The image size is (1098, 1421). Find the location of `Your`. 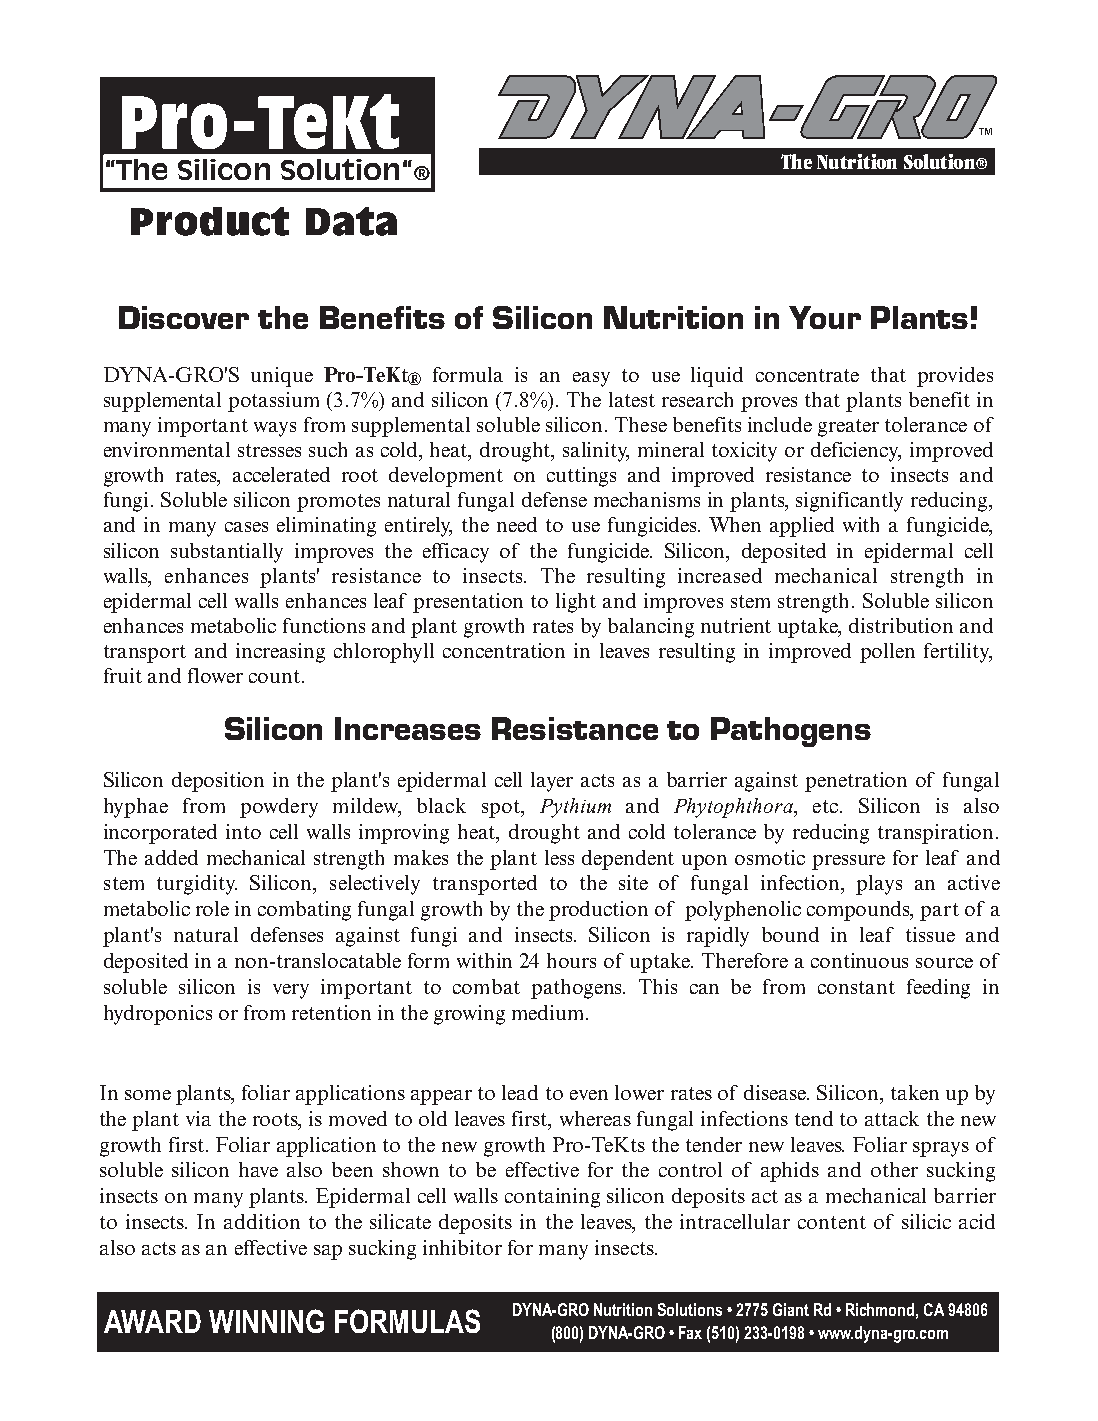

Your is located at coordinates (825, 317).
